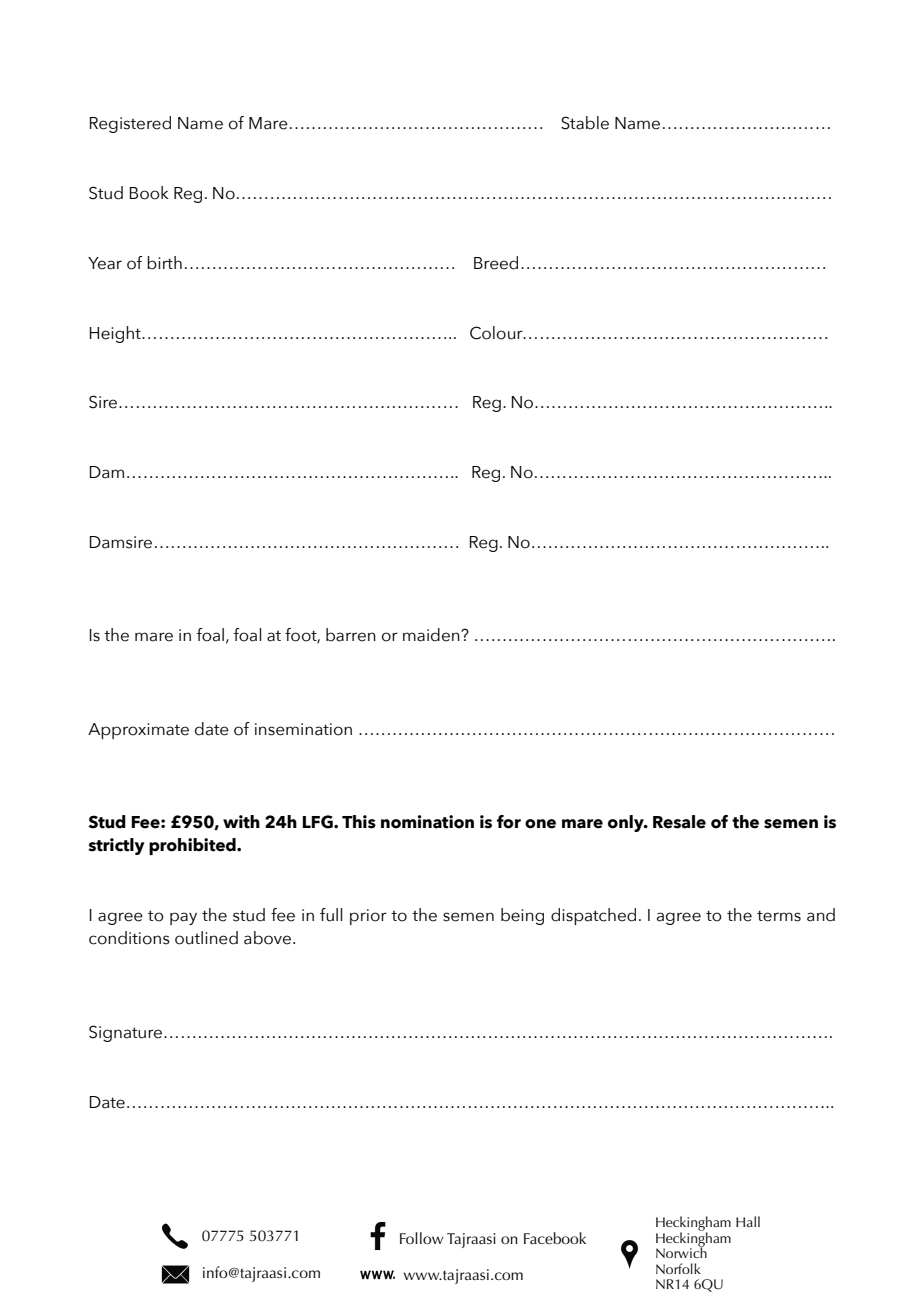 This screenshot has height=1308, width=924. Describe the element at coordinates (496, 263) in the screenshot. I see `Breed` at that location.
